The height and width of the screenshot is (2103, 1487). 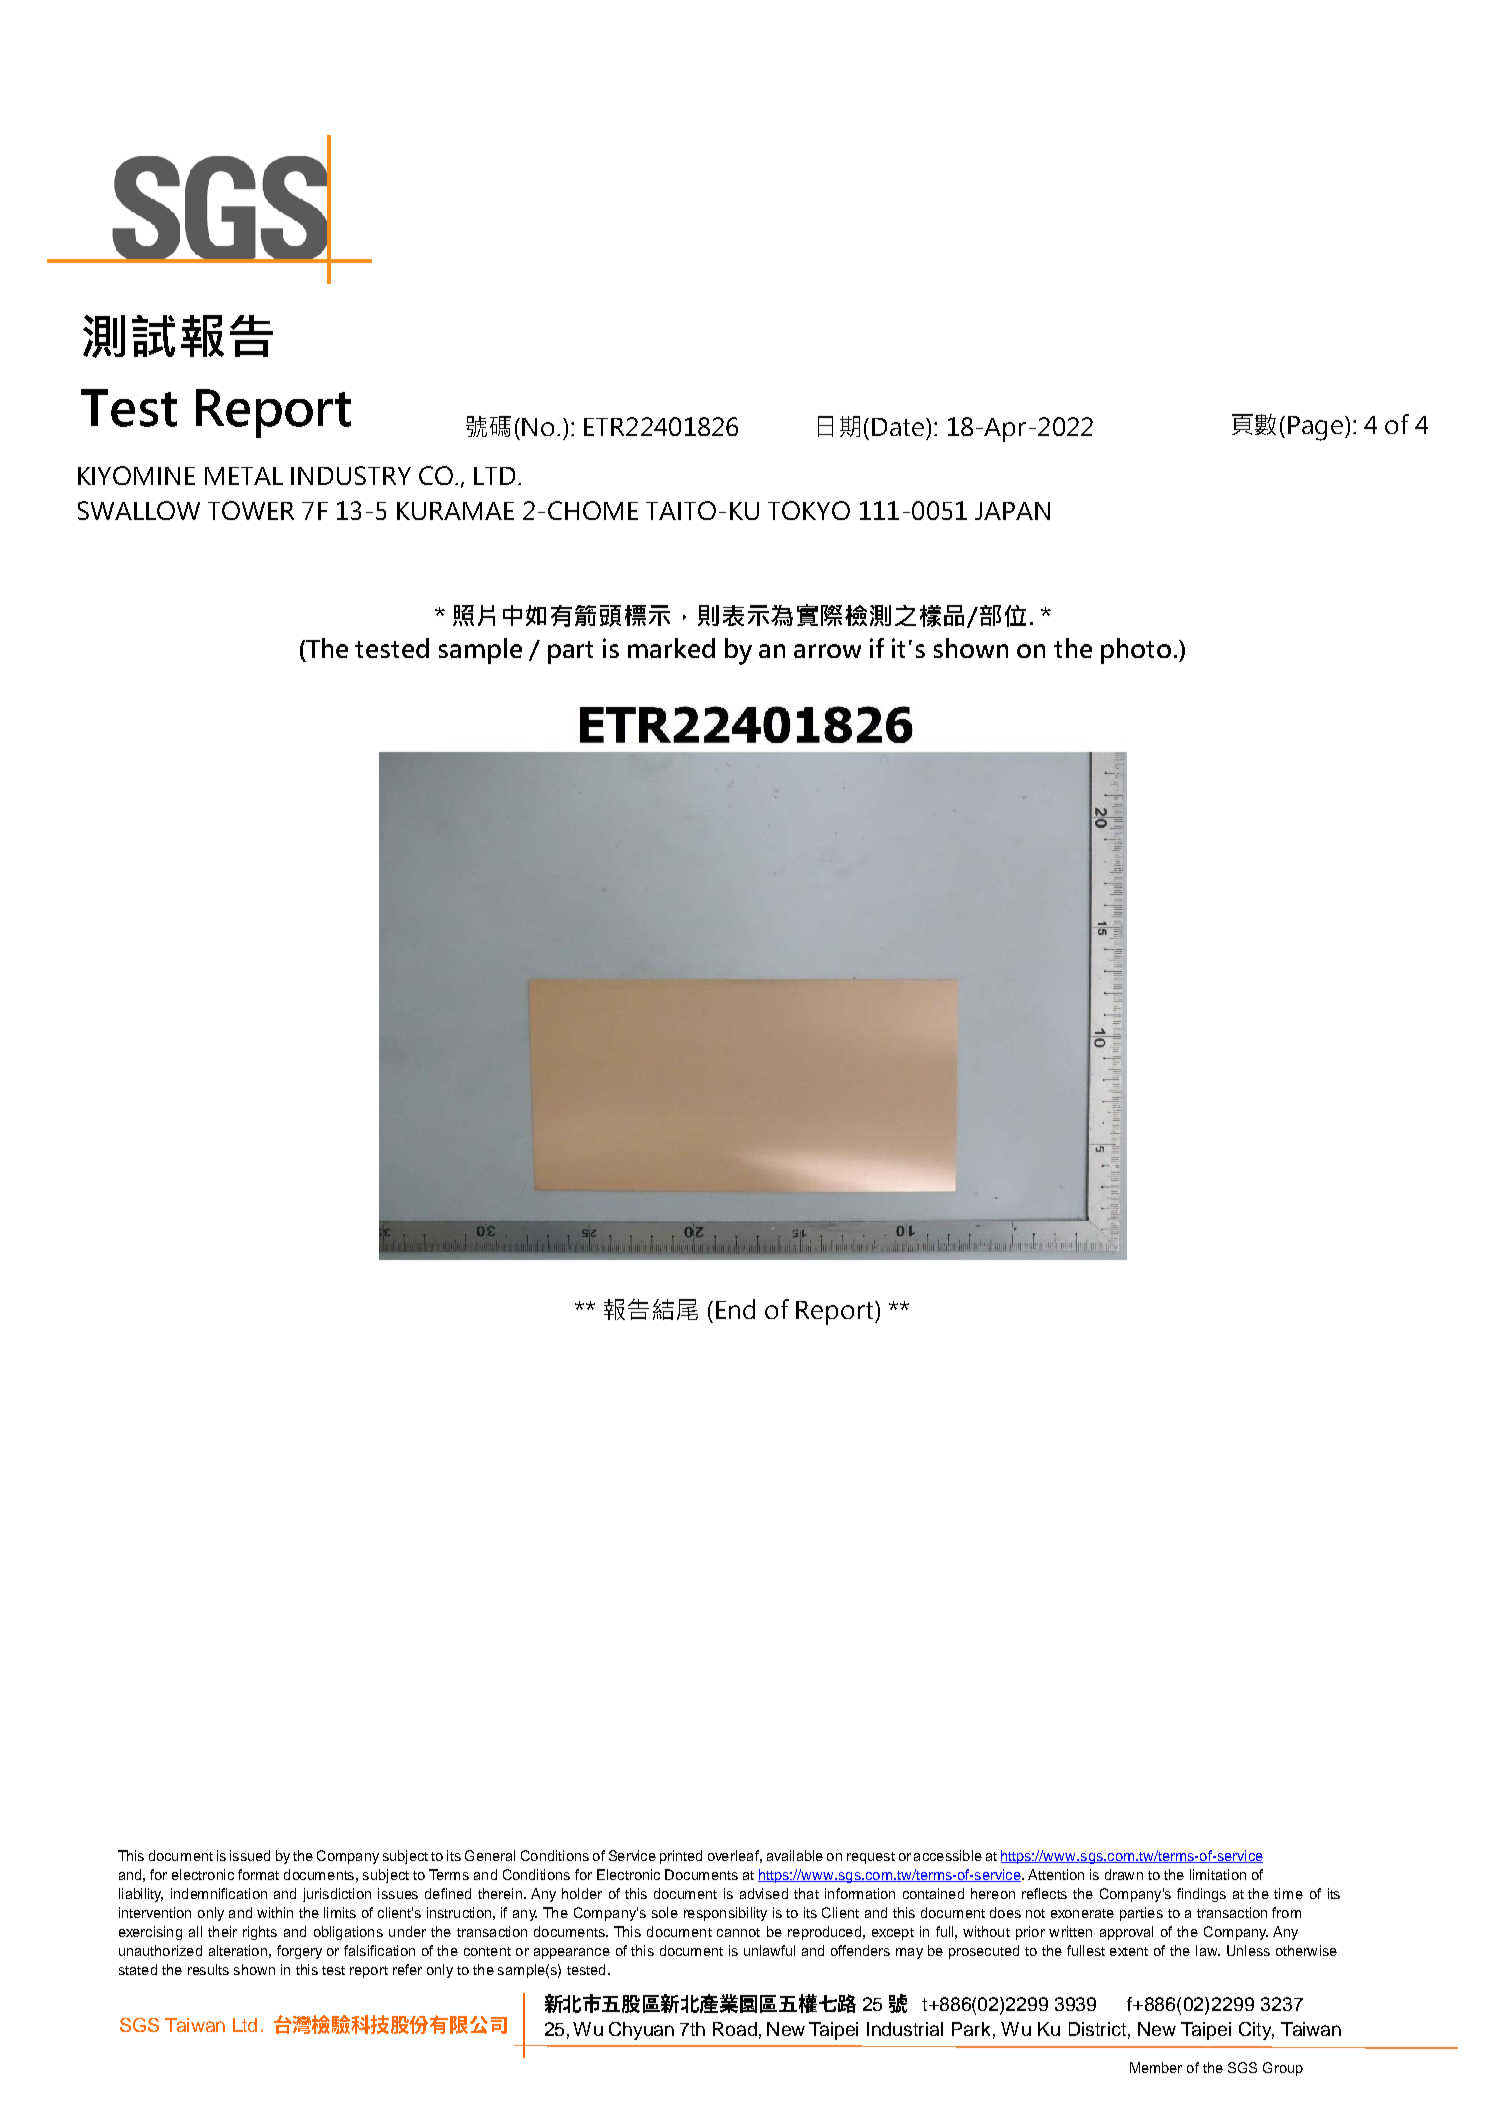 I want to click on TOWER, so click(x=251, y=510).
